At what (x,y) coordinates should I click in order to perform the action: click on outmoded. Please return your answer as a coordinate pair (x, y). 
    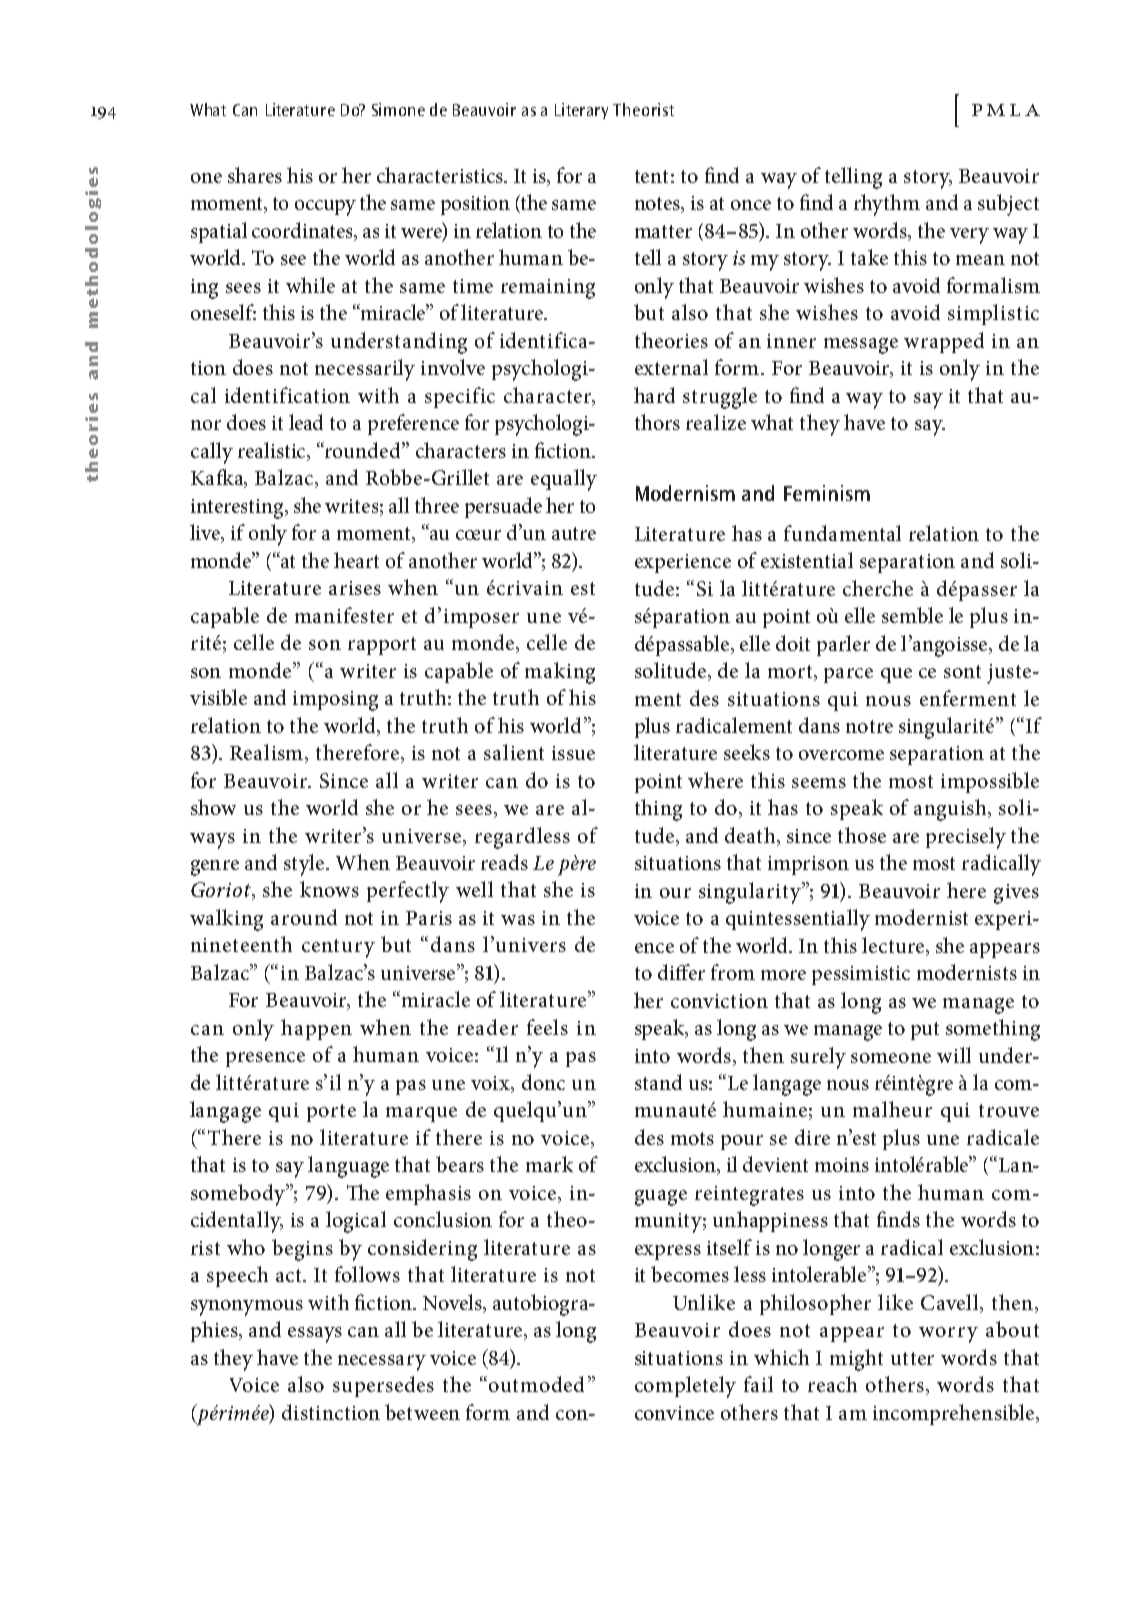
    Looking at the image, I should click on (536, 1384).
